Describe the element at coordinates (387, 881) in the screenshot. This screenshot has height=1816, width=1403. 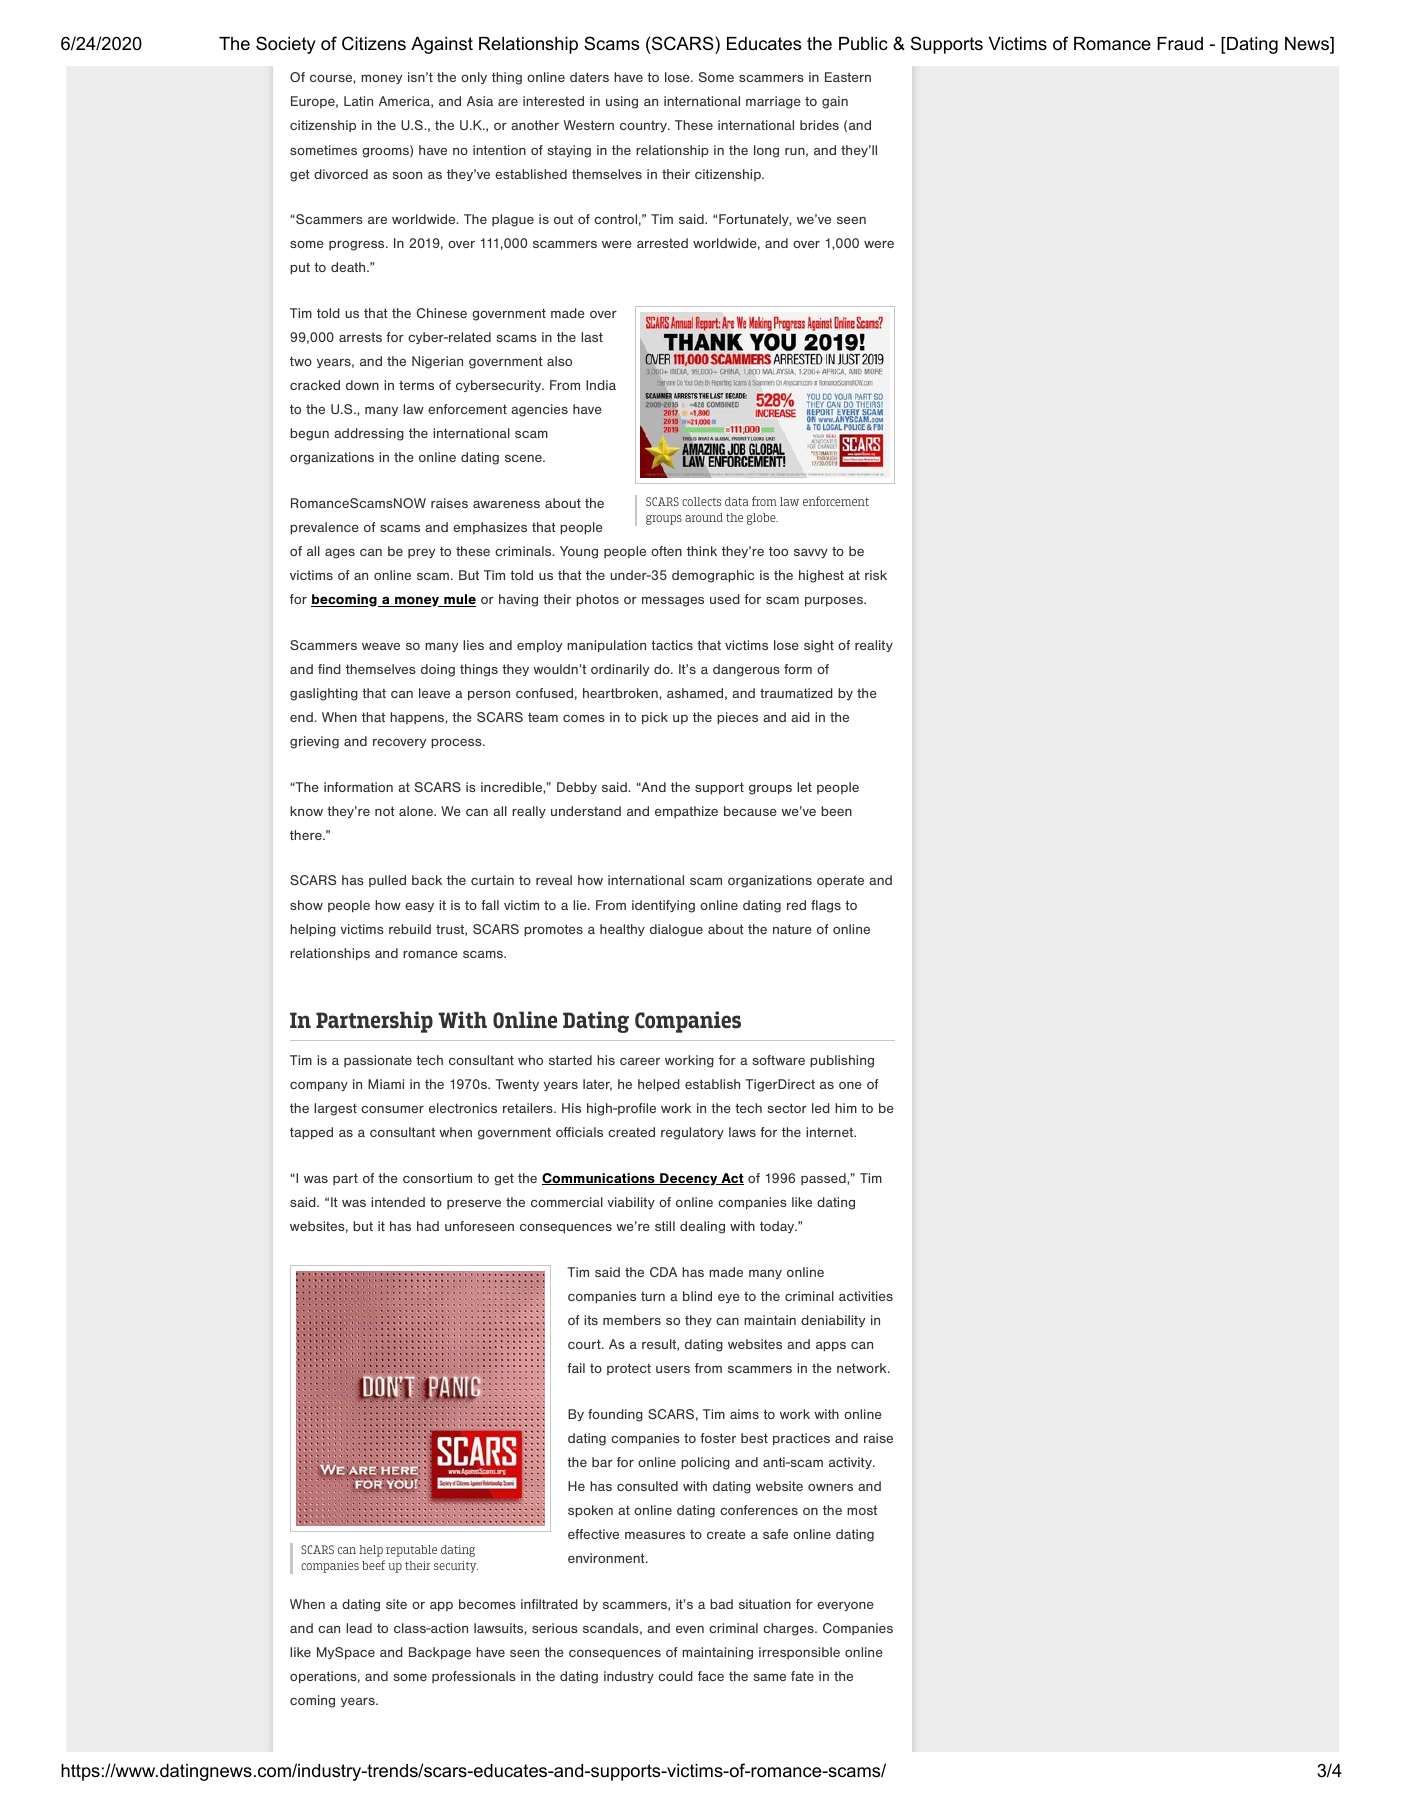
I see `pulled` at that location.
